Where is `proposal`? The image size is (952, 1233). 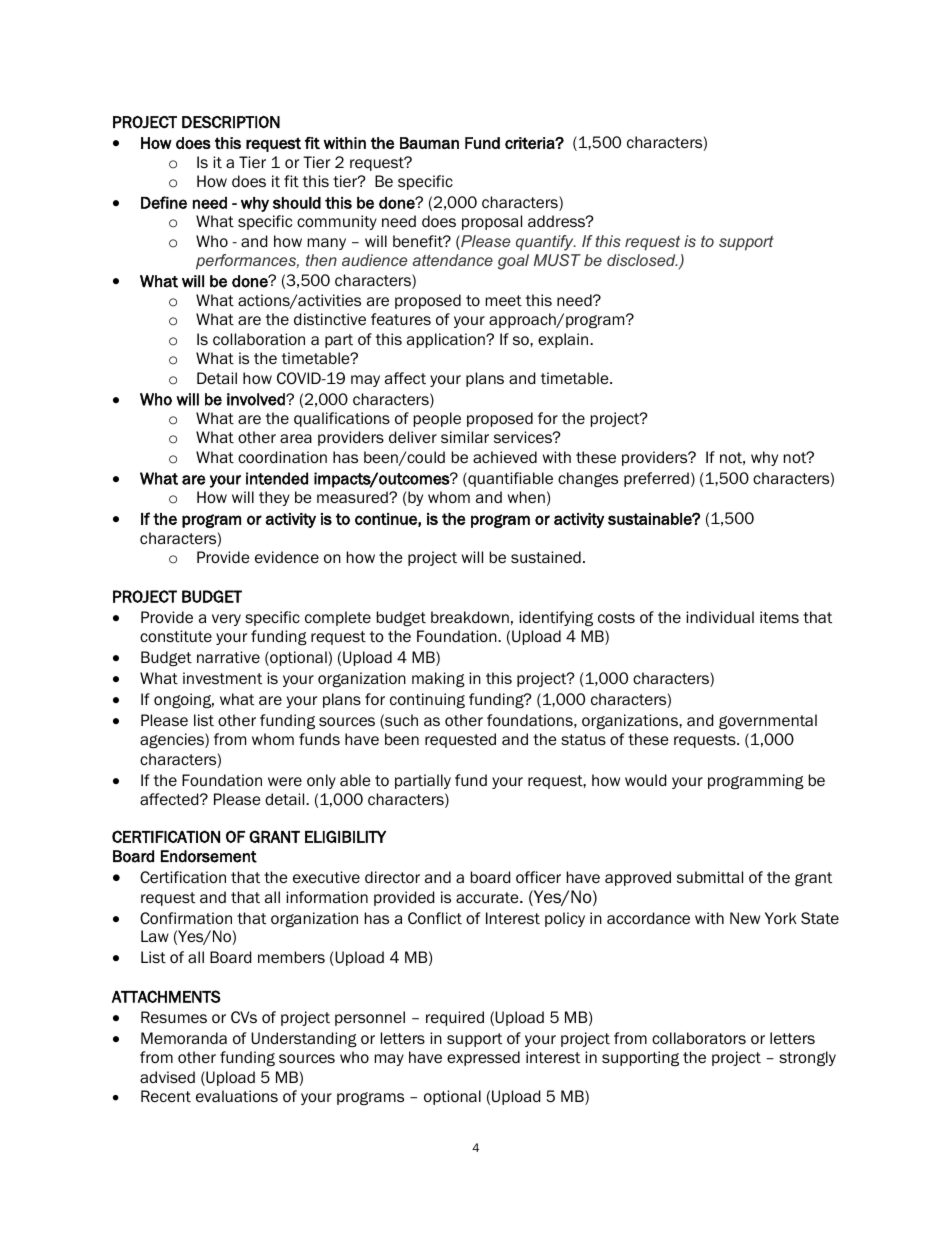 proposal is located at coordinates (492, 222).
